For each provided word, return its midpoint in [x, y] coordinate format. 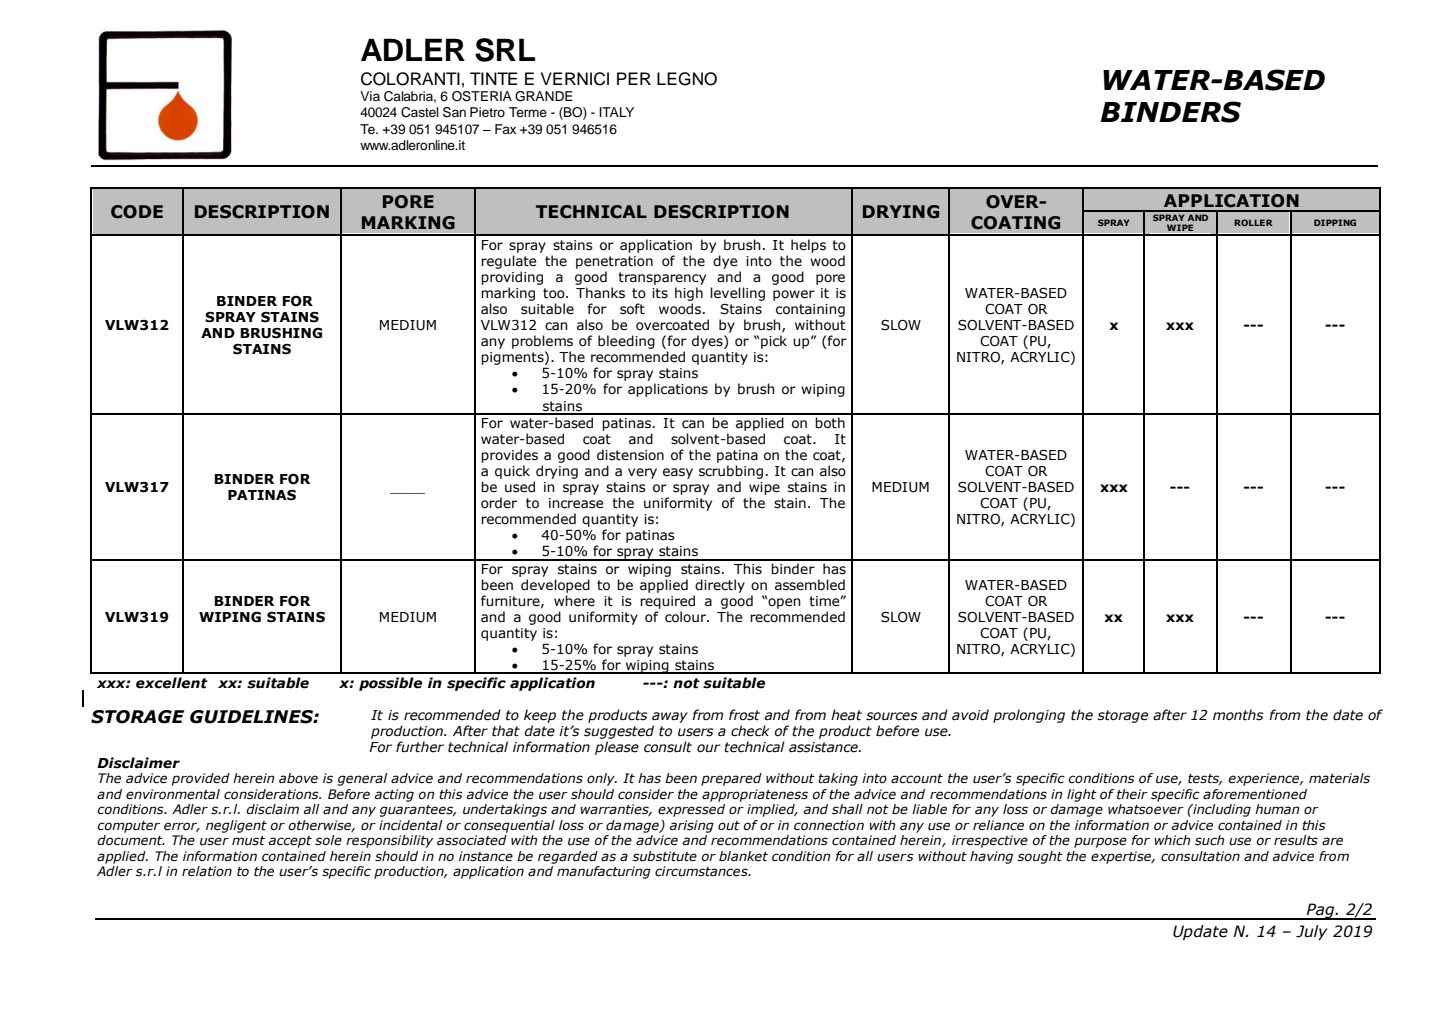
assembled [810, 585]
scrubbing [731, 472]
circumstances [702, 871]
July [1312, 932]
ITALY [616, 112]
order [499, 503]
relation [207, 871]
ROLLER [1253, 222]
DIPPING [1335, 222]
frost [744, 715]
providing [512, 278]
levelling [737, 294]
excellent [172, 683]
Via [370, 96]
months [1238, 715]
